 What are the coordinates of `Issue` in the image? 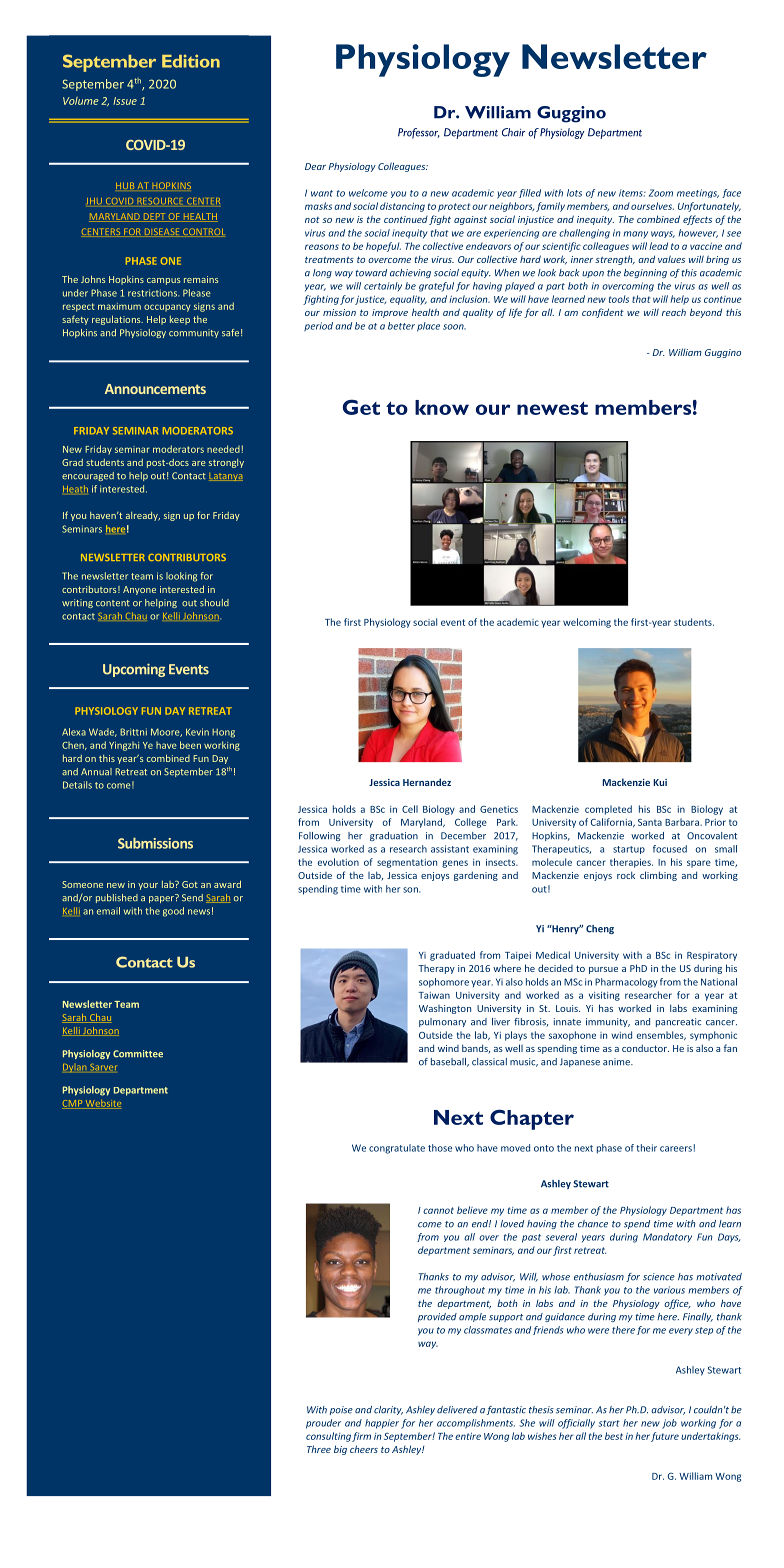 It's located at (125, 101).
